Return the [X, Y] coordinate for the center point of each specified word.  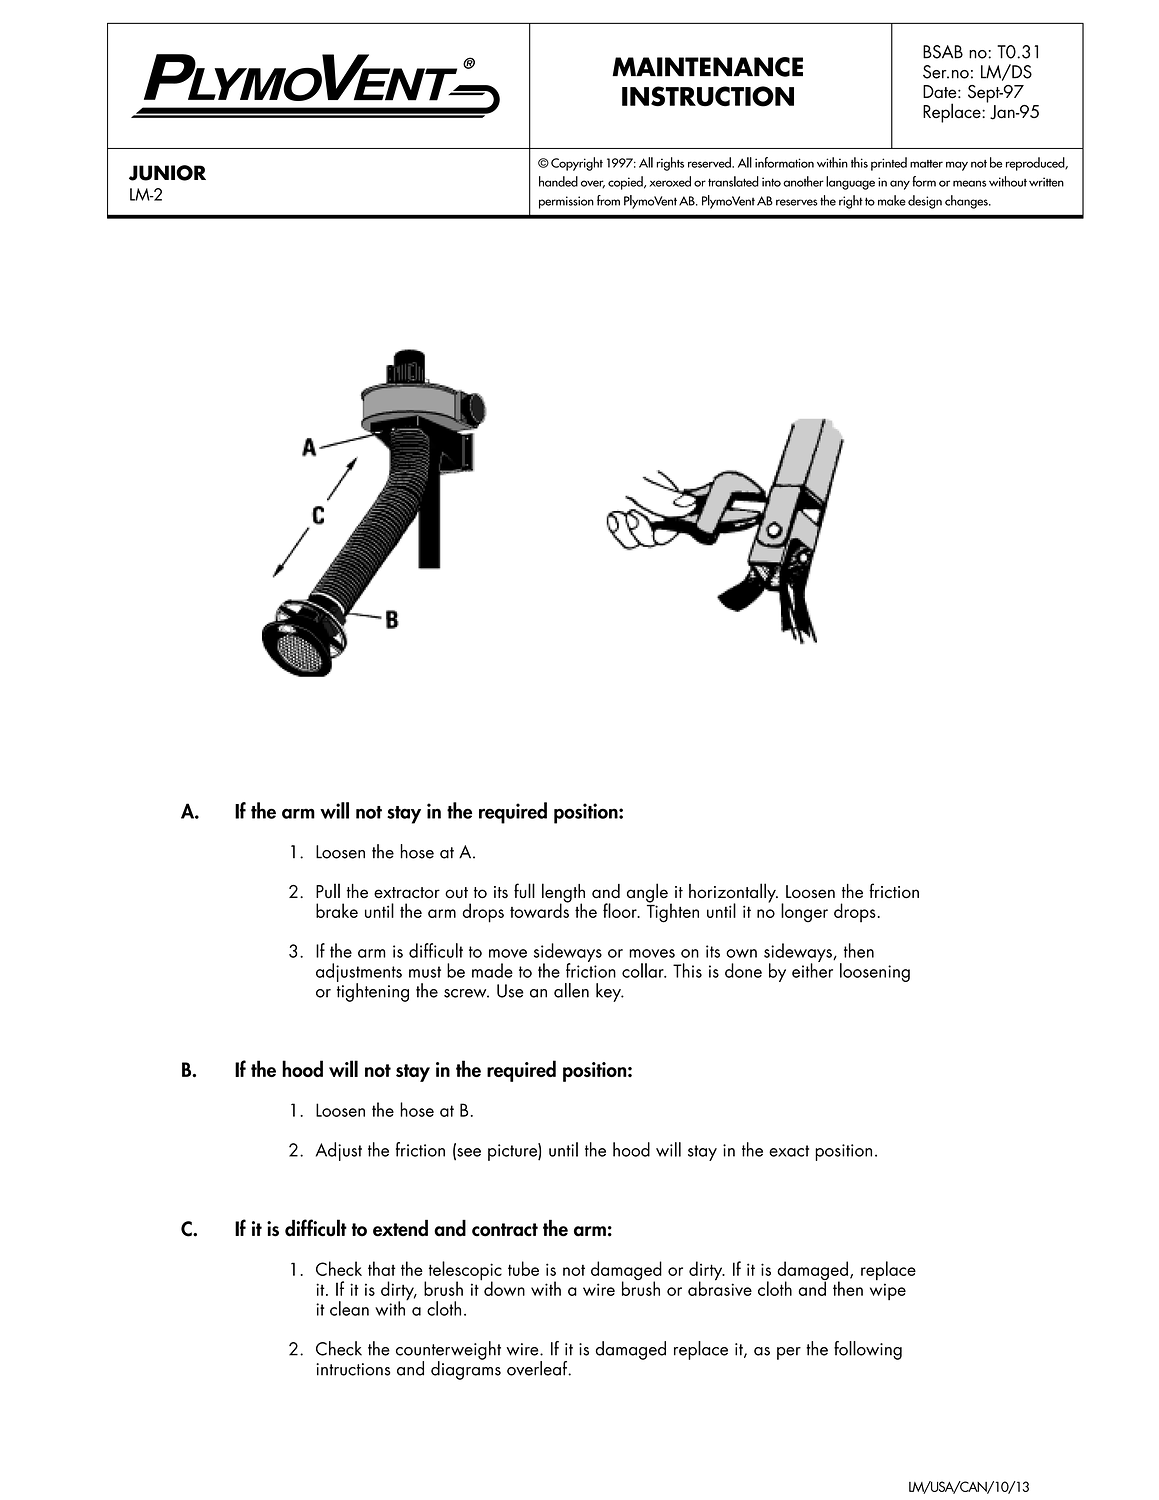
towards [540, 909]
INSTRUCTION [708, 96]
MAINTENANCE [707, 67]
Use [510, 991]
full [524, 890]
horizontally [733, 894]
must [425, 972]
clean [349, 1308]
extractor [407, 893]
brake [337, 910]
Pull [328, 891]
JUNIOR [167, 173]
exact [789, 1151]
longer [804, 913]
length [563, 894]
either [812, 969]
